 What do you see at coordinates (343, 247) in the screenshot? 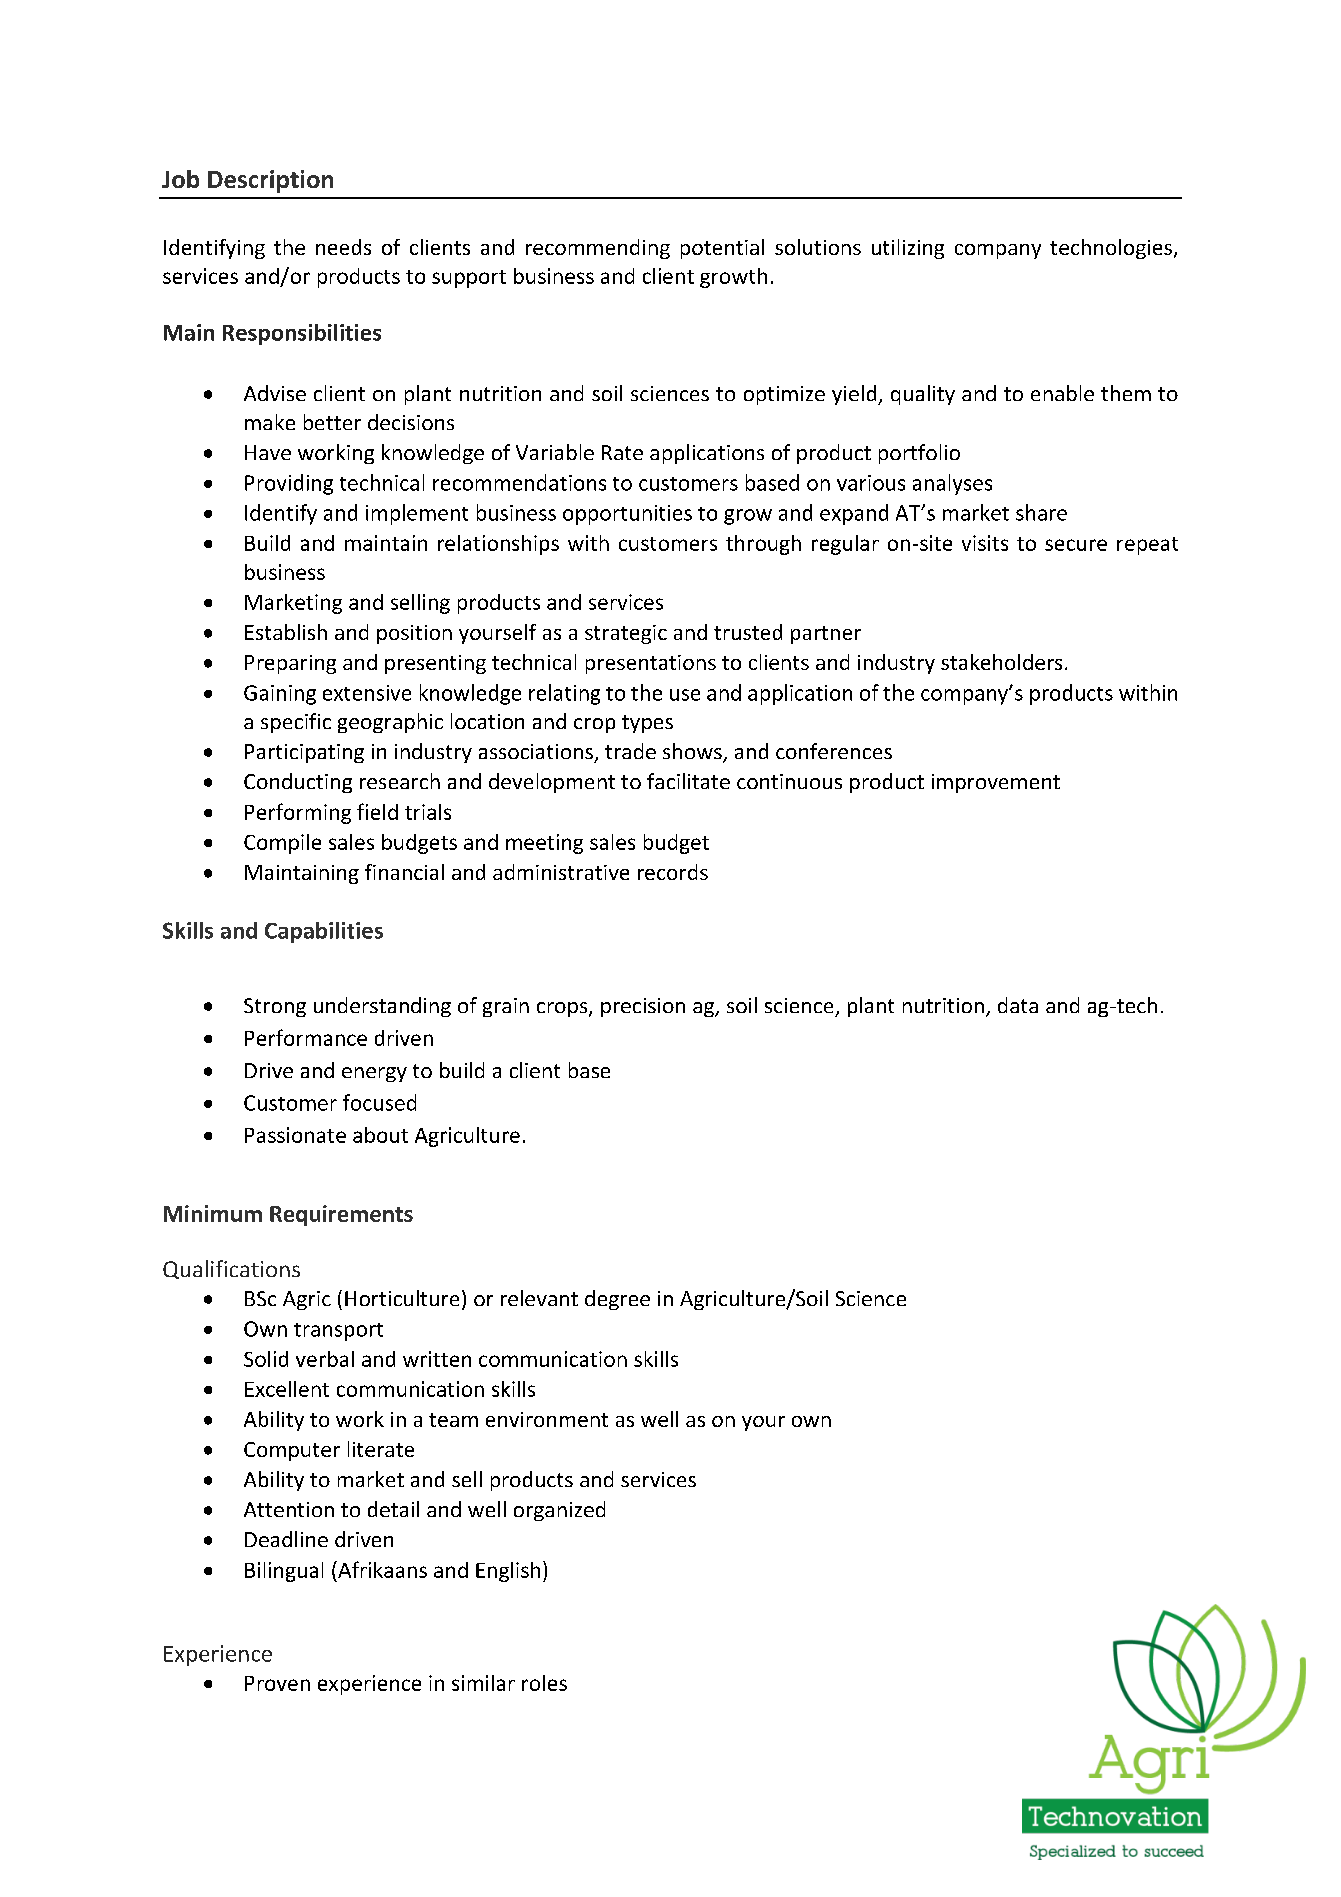
I see `needs` at bounding box center [343, 247].
